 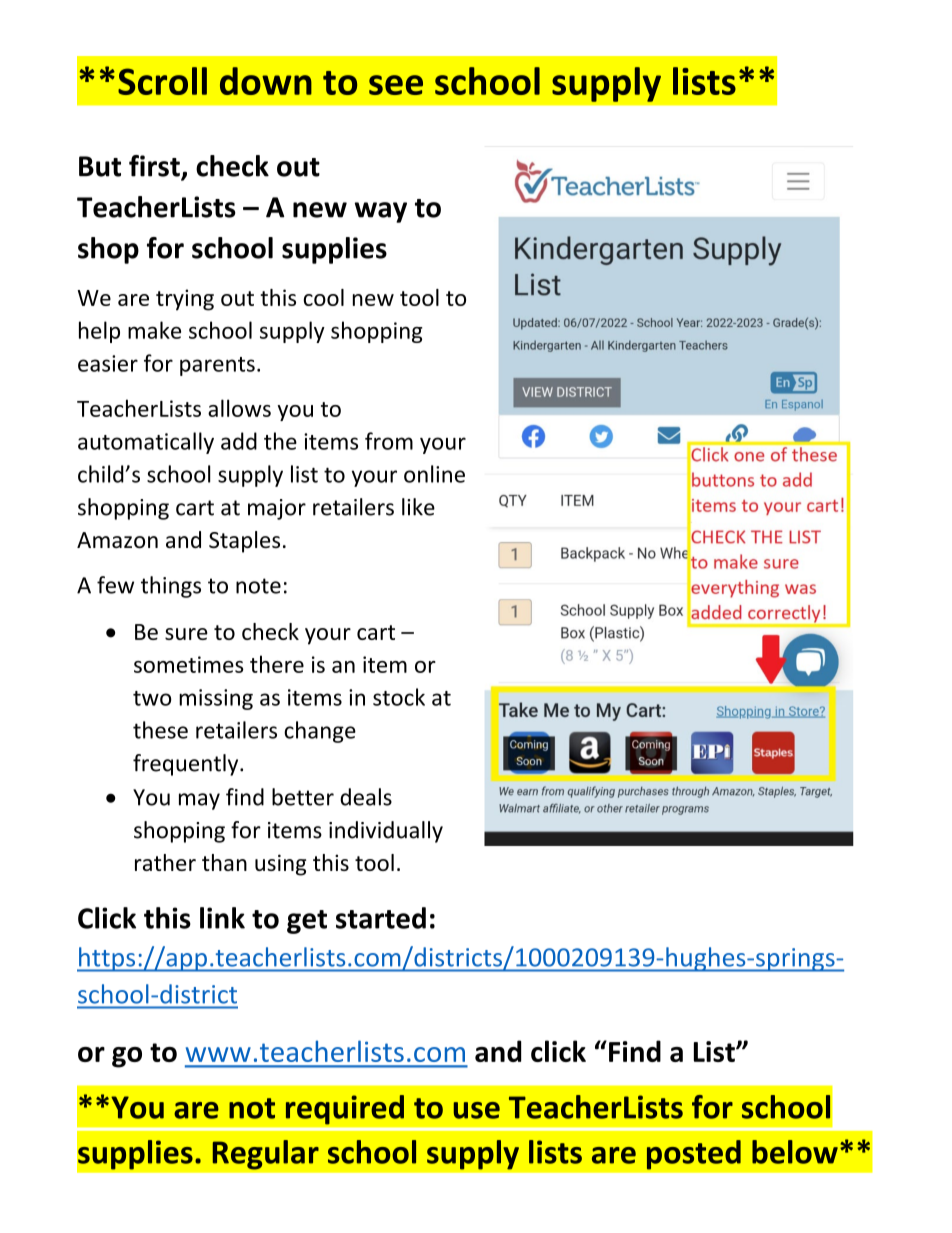 I want to click on see, so click(x=396, y=85).
